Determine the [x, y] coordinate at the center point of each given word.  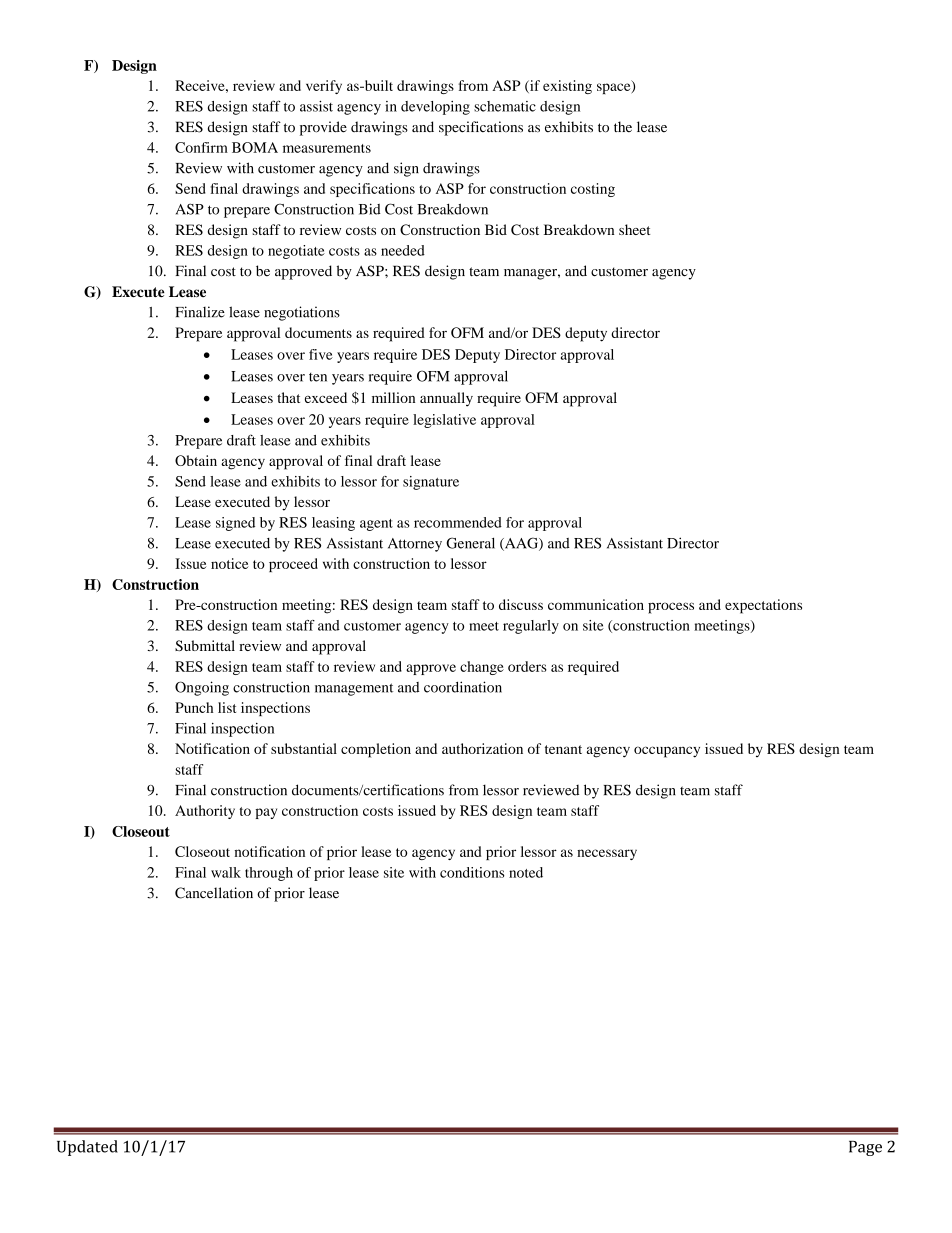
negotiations [302, 313]
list [227, 707]
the [623, 126]
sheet [634, 229]
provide [323, 128]
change [482, 668]
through [269, 874]
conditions [472, 872]
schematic [505, 106]
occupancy [667, 752]
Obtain [196, 460]
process [671, 608]
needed [403, 250]
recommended [458, 522]
